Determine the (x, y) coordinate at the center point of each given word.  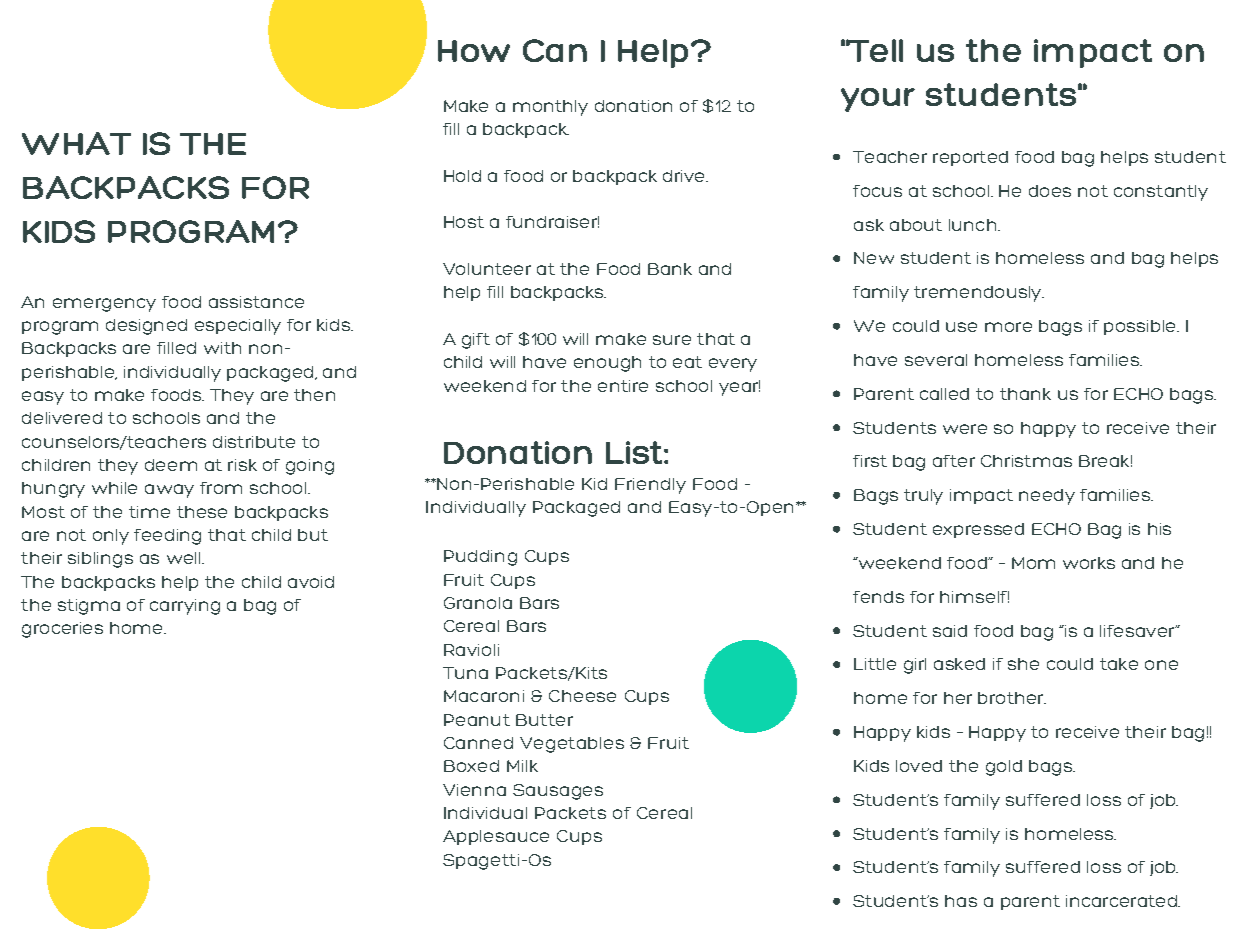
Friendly (650, 486)
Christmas (1026, 461)
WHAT (76, 143)
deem (171, 465)
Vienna (474, 790)
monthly (550, 108)
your (878, 100)
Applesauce (496, 837)
